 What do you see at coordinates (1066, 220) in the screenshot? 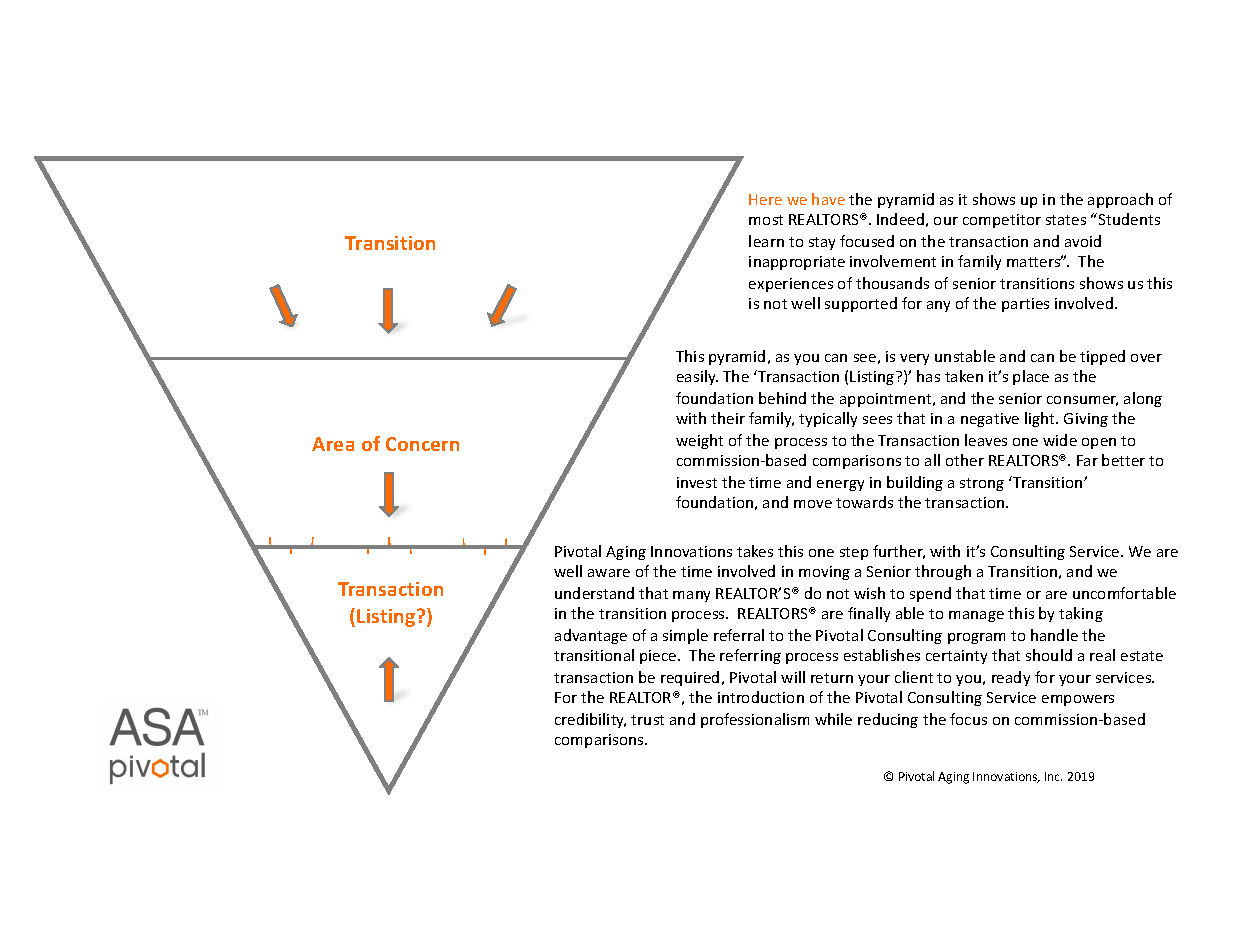
I see `states` at bounding box center [1066, 220].
